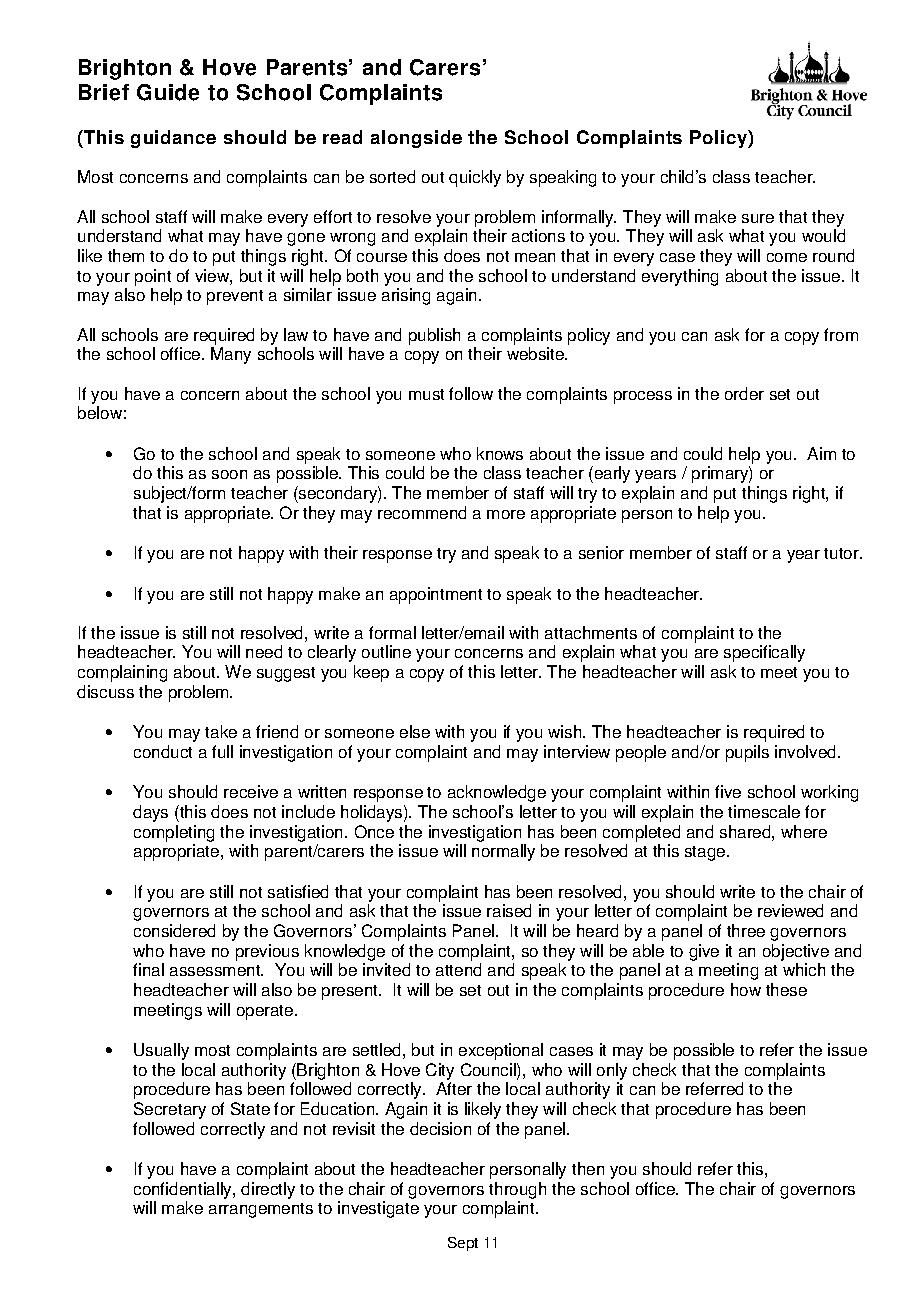 This screenshot has width=924, height=1308. I want to click on guidance, so click(173, 139).
